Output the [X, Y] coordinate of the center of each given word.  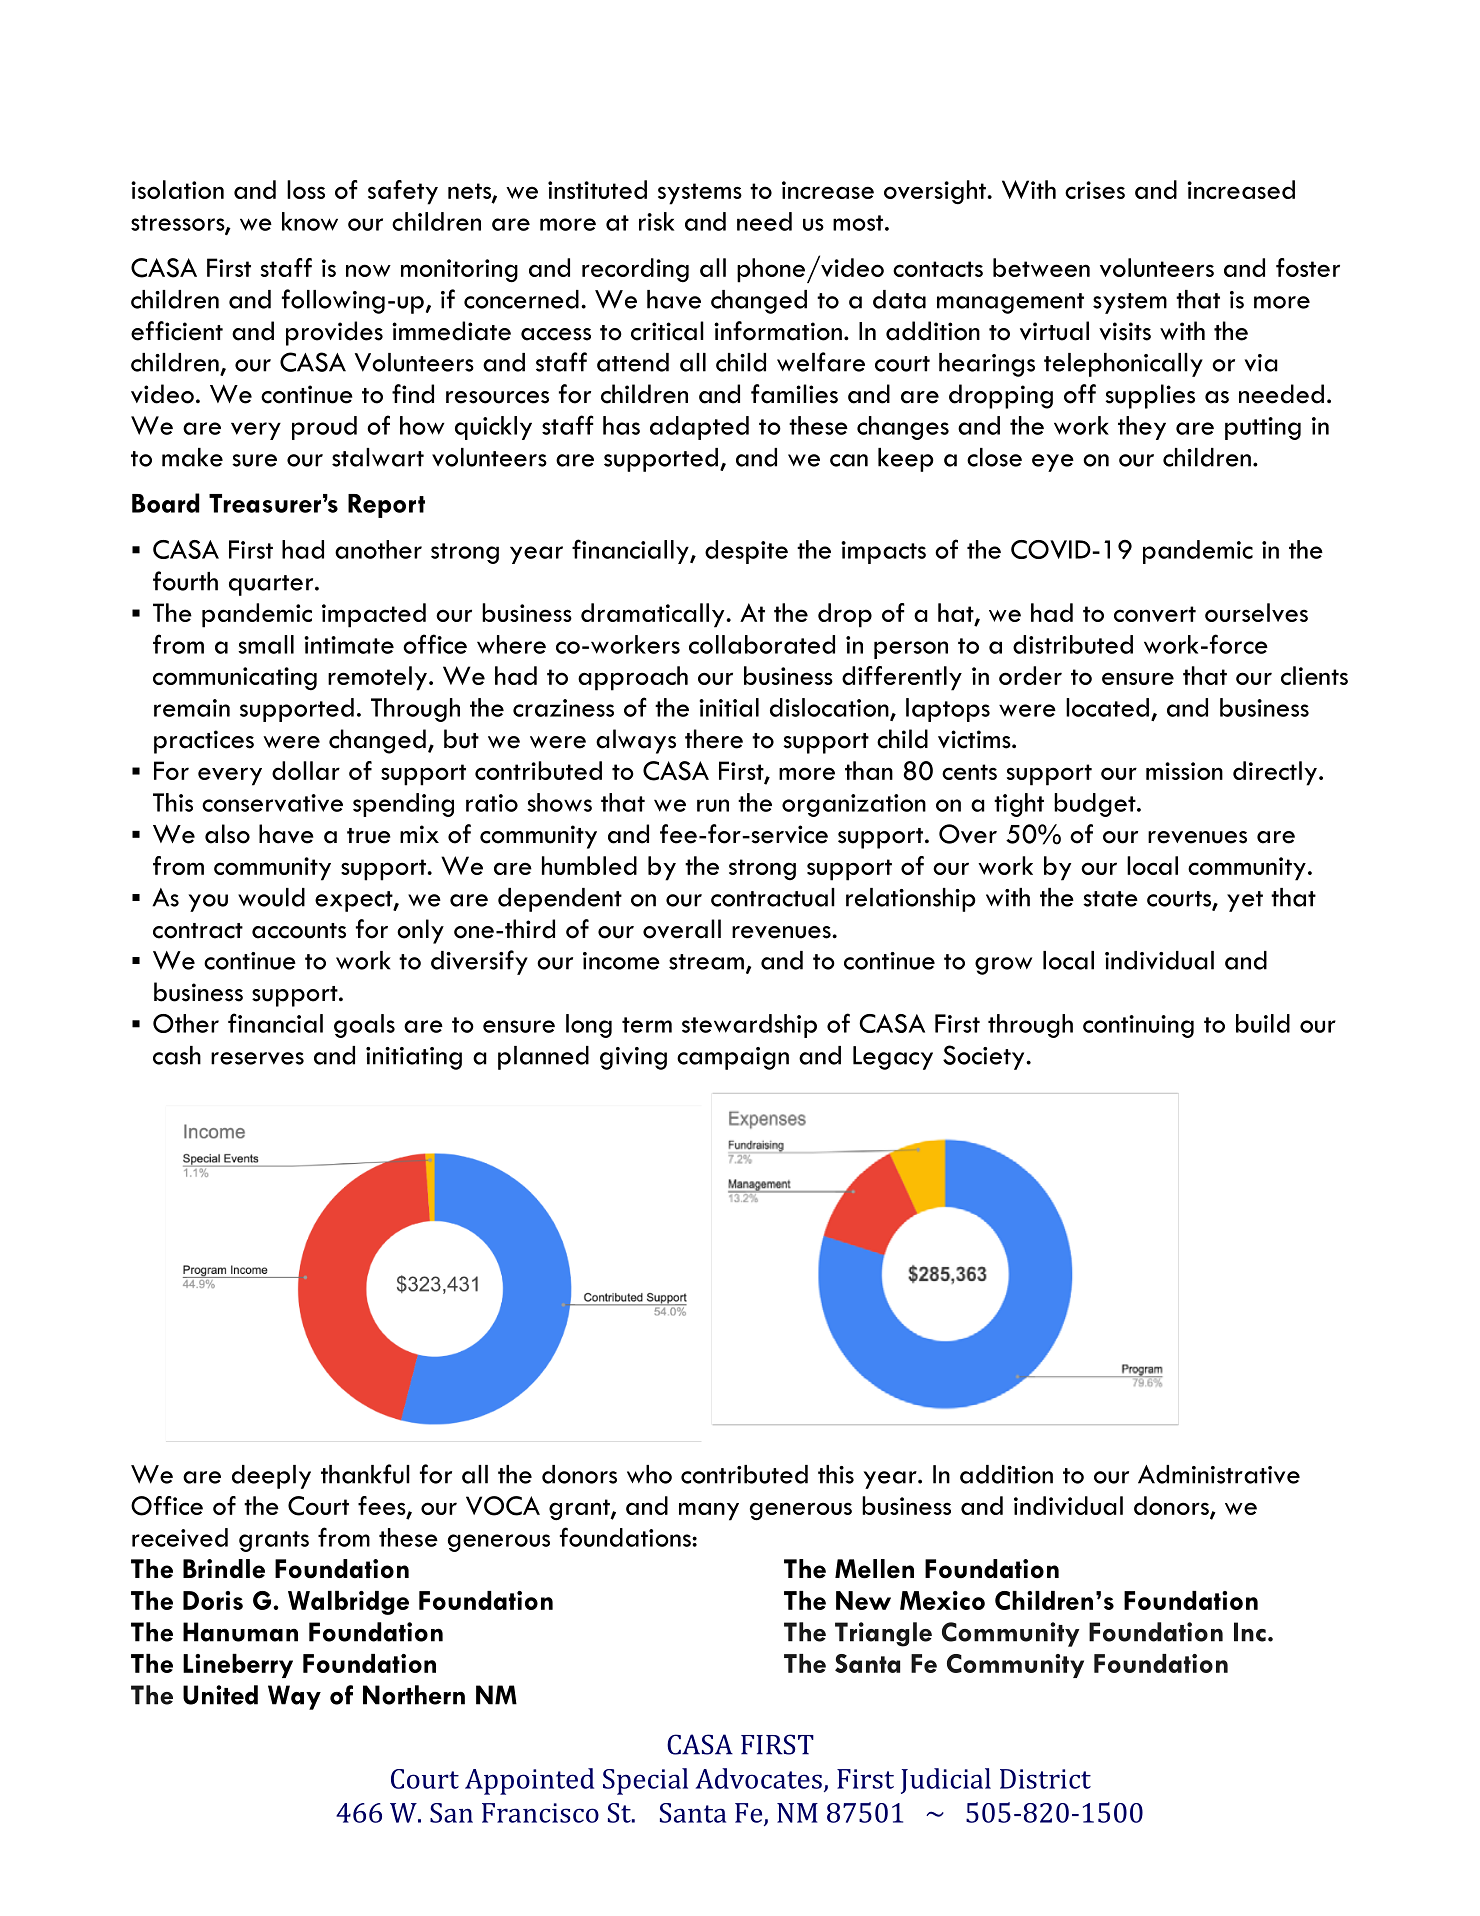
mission [1184, 771]
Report [386, 506]
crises [1095, 190]
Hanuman [240, 1632]
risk [656, 221]
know [310, 221]
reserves [257, 1058]
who [649, 1474]
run [713, 805]
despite [746, 552]
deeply [271, 1477]
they [1142, 428]
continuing [1138, 1026]
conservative [272, 803]
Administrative [1219, 1474]
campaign [733, 1058]
